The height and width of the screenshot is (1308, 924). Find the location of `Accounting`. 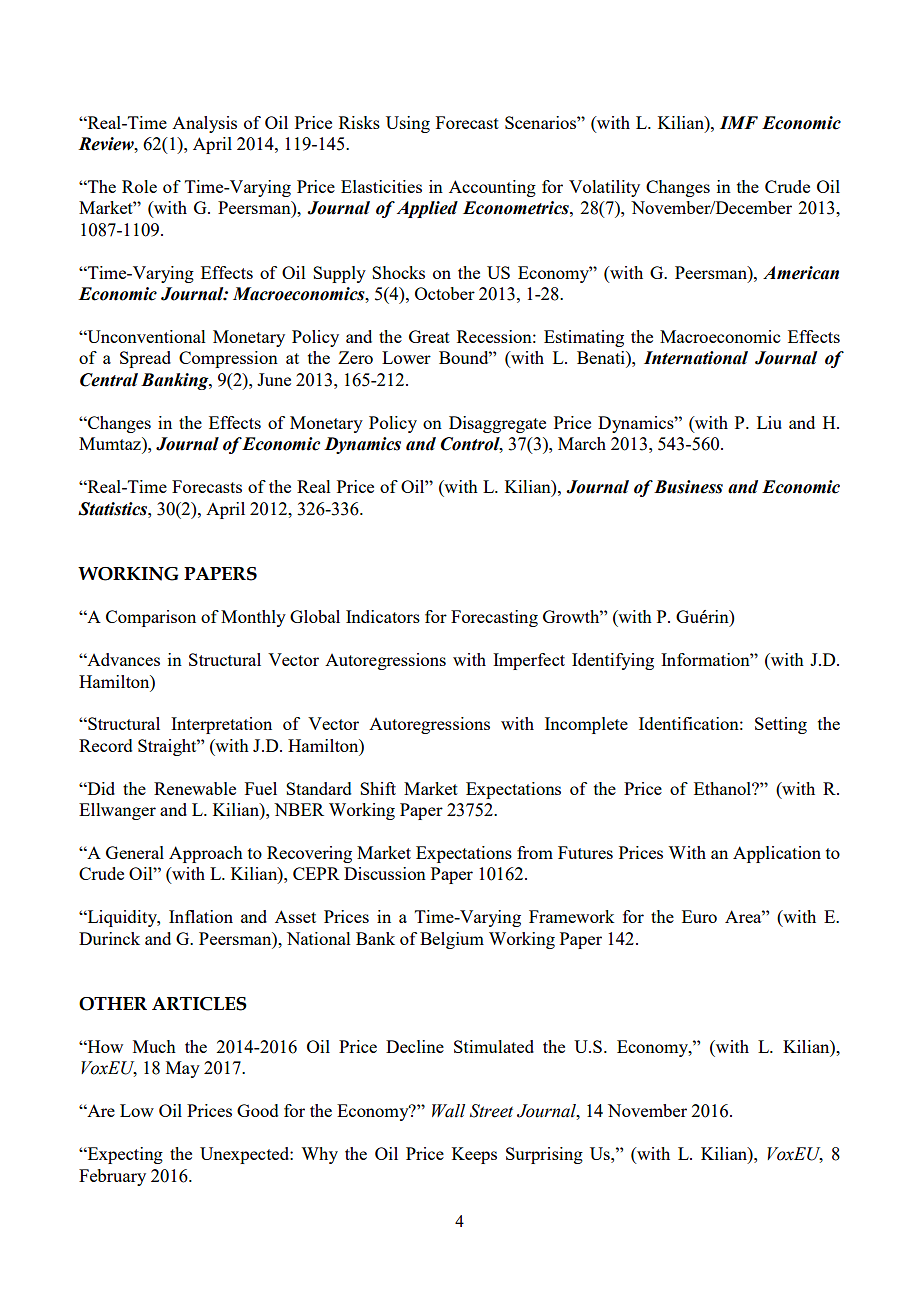

Accounting is located at coordinates (492, 188).
